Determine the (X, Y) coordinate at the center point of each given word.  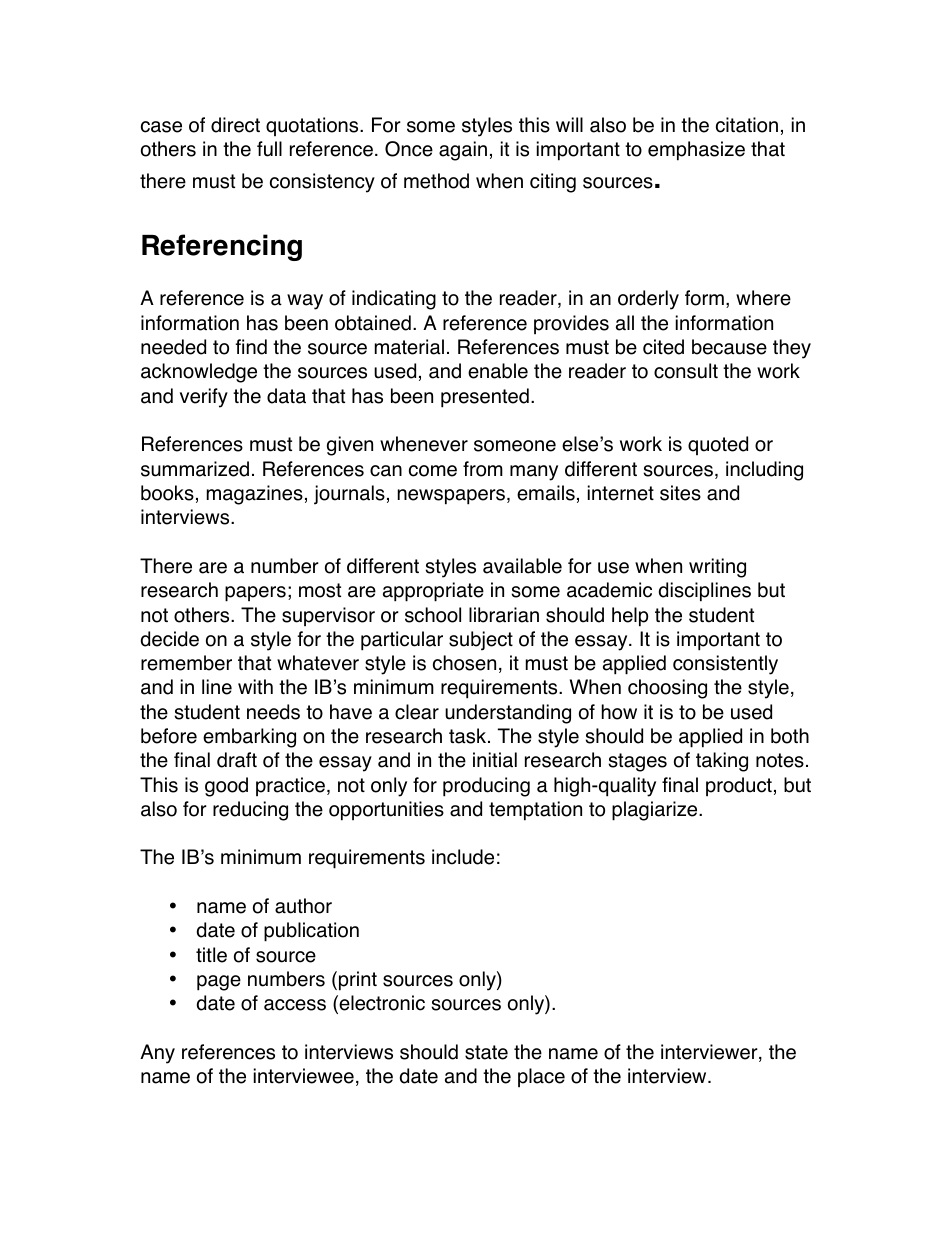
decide (170, 639)
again (463, 151)
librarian (504, 615)
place (541, 1077)
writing (717, 568)
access (295, 1005)
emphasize (696, 151)
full (269, 149)
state (486, 1052)
